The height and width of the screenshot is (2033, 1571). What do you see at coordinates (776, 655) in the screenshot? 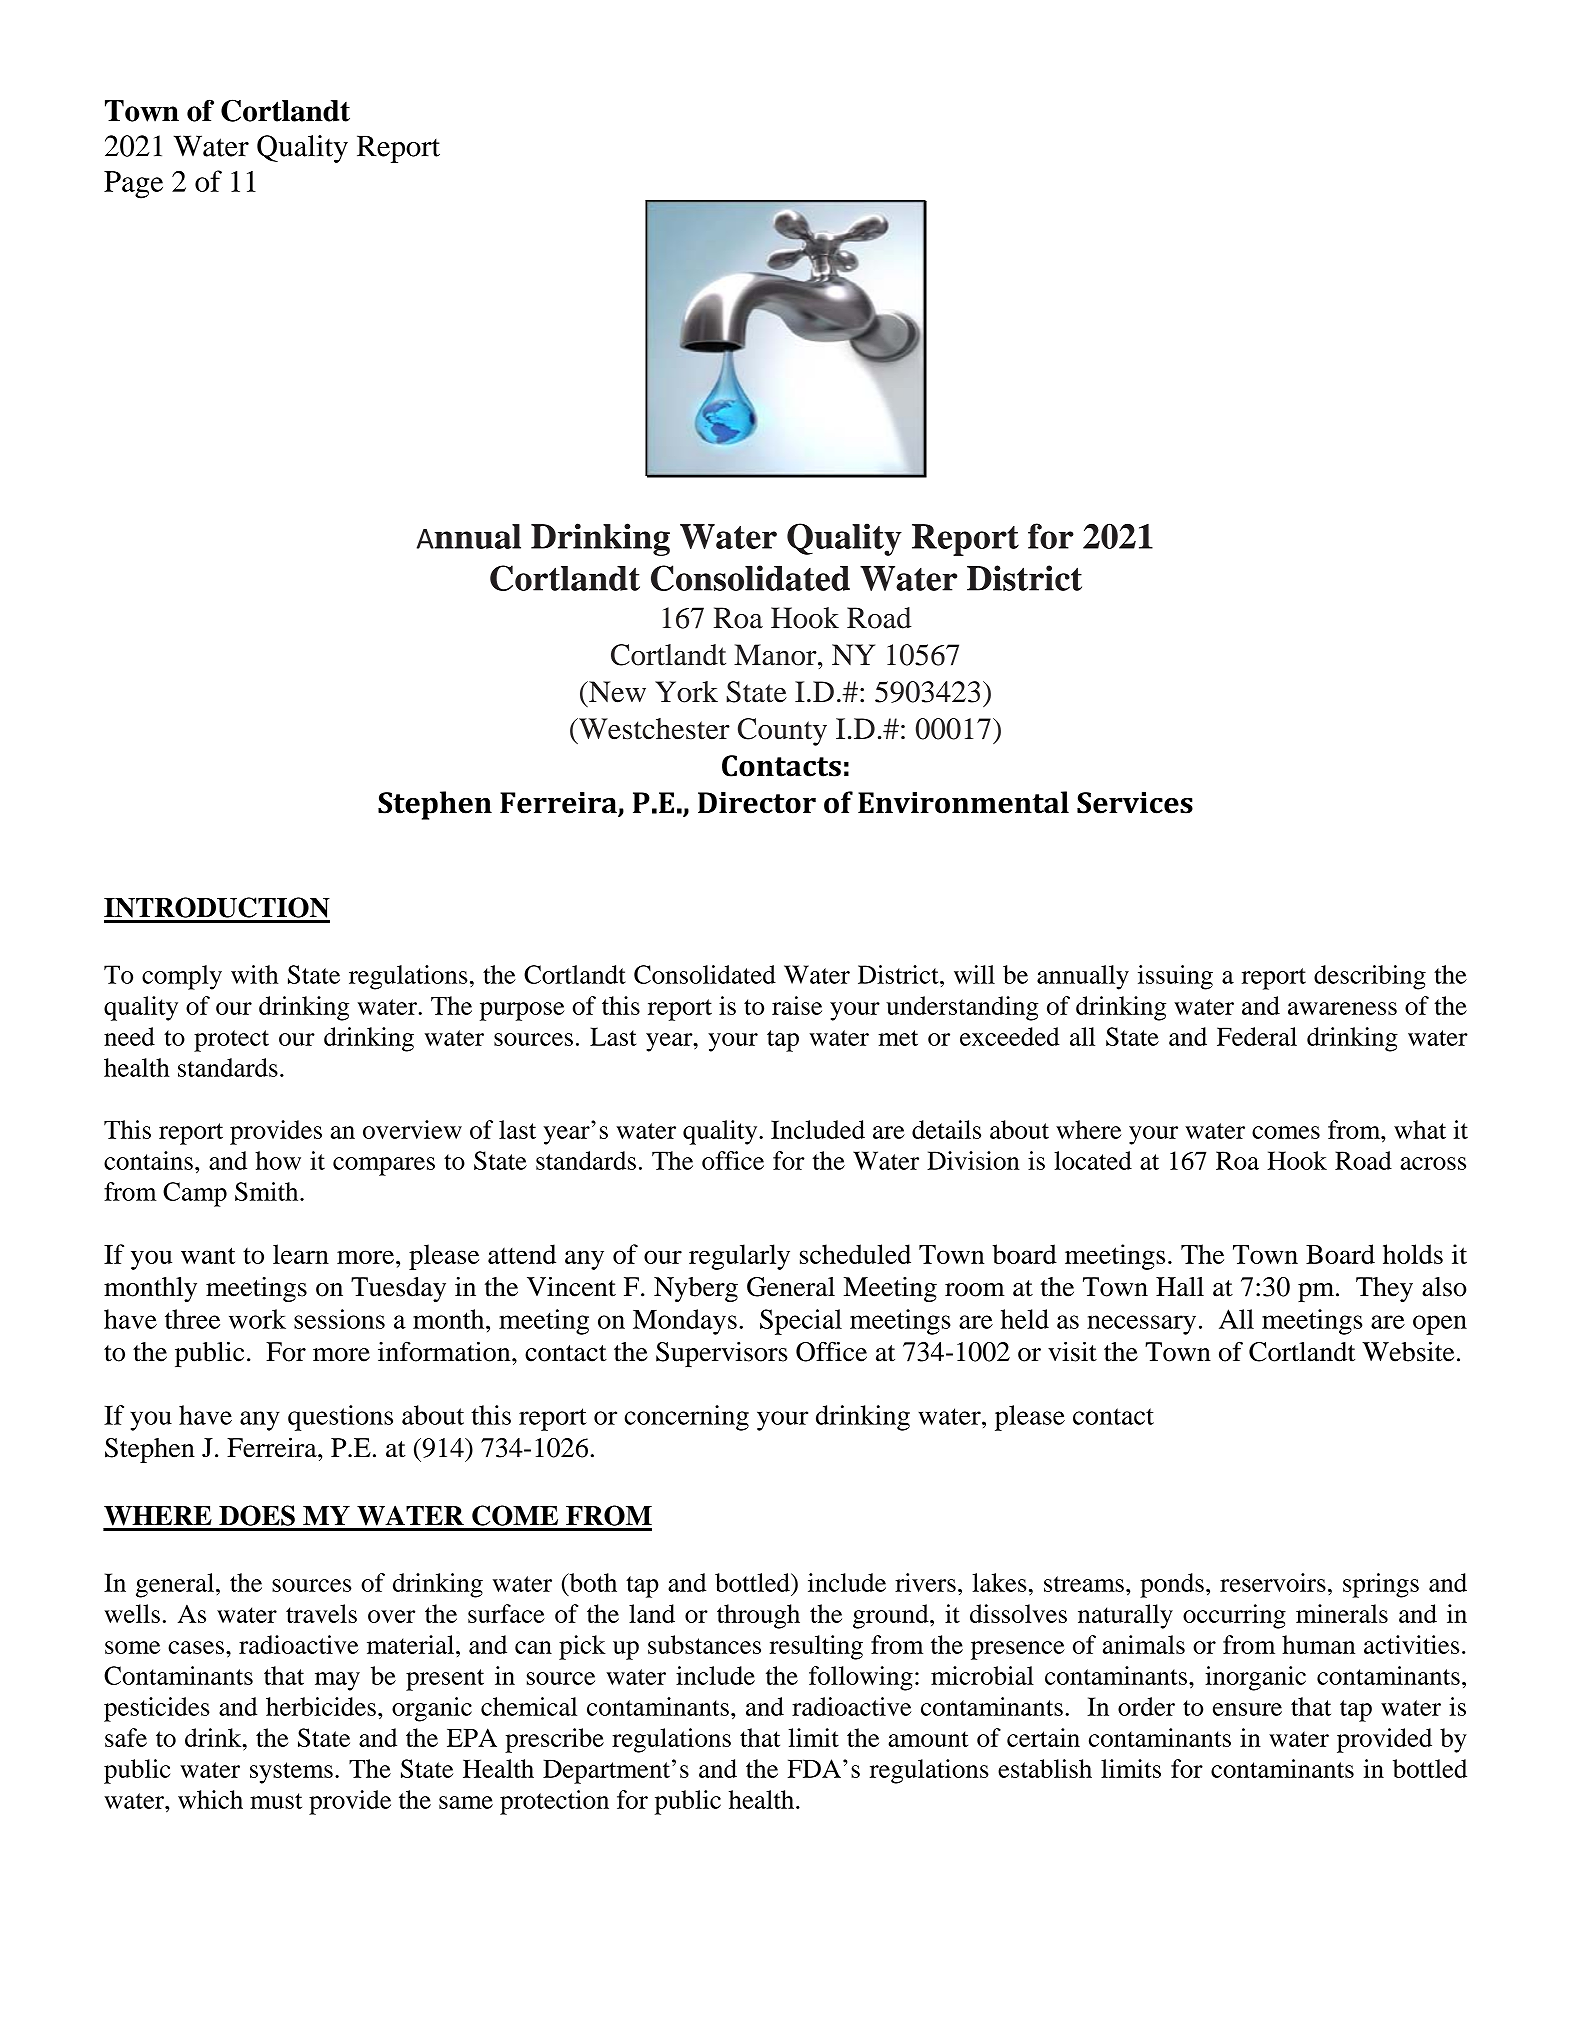
I see `Manor` at bounding box center [776, 655].
